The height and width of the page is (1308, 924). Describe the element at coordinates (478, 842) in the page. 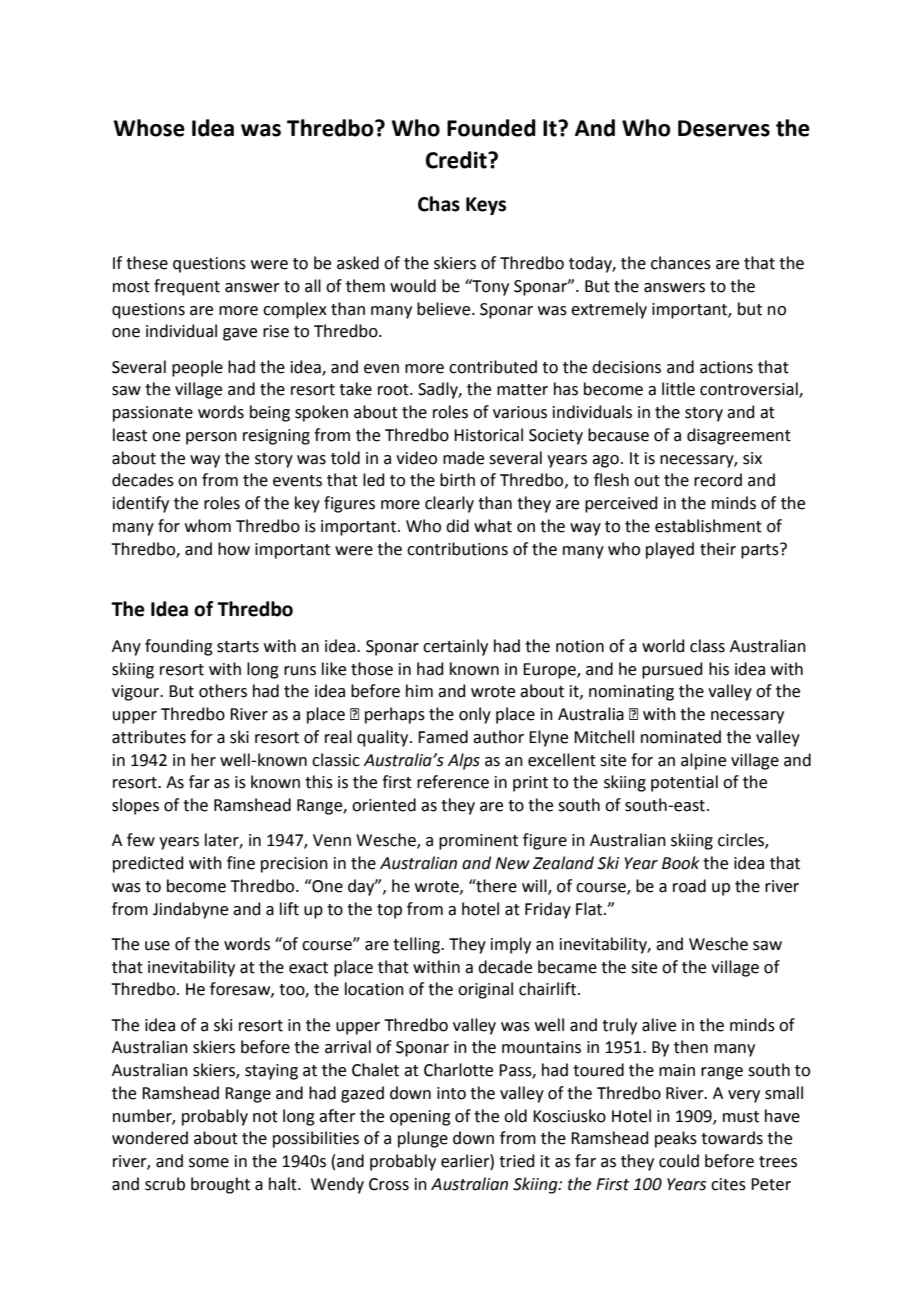

I see `prominent` at that location.
